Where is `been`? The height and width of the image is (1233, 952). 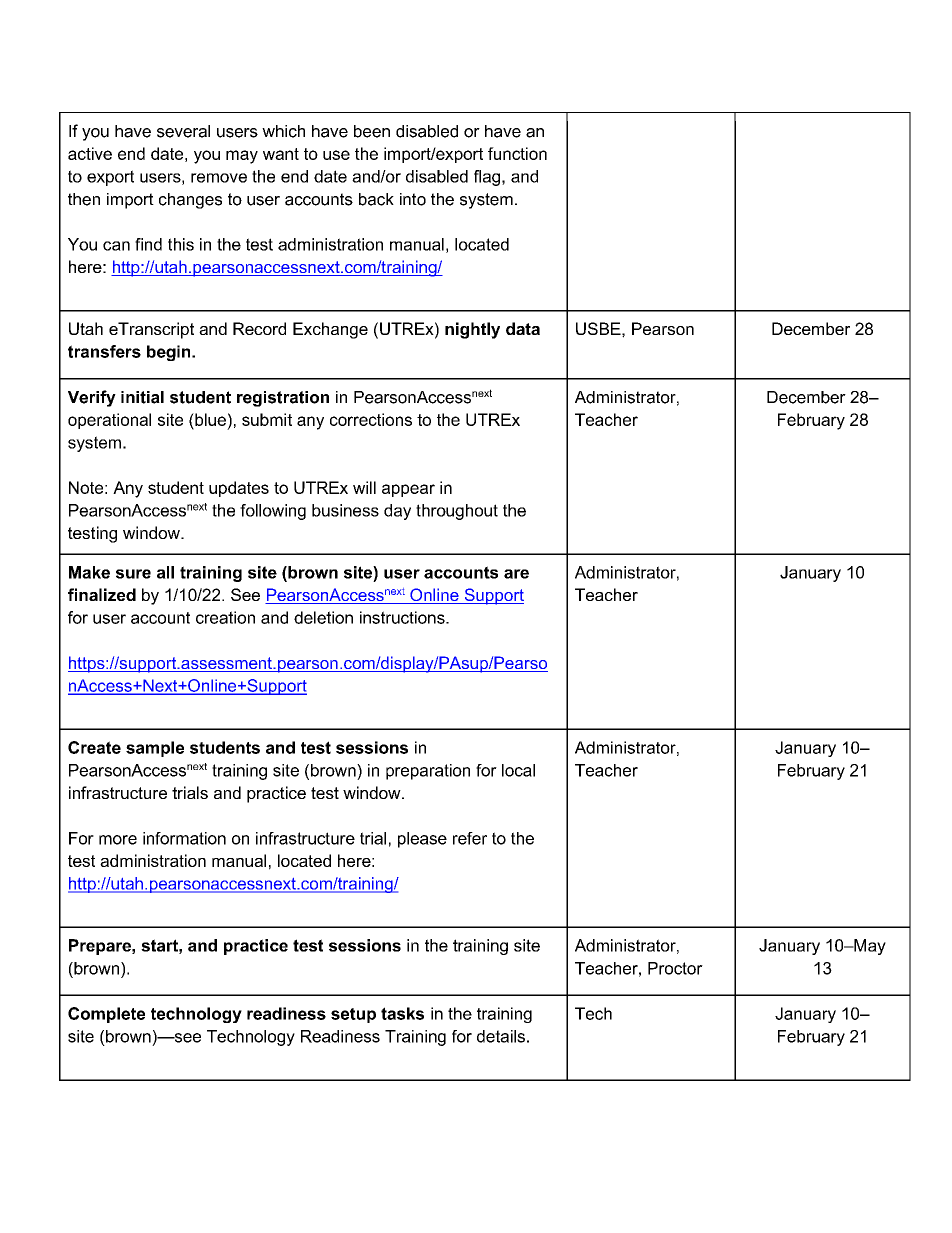
been is located at coordinates (372, 131).
